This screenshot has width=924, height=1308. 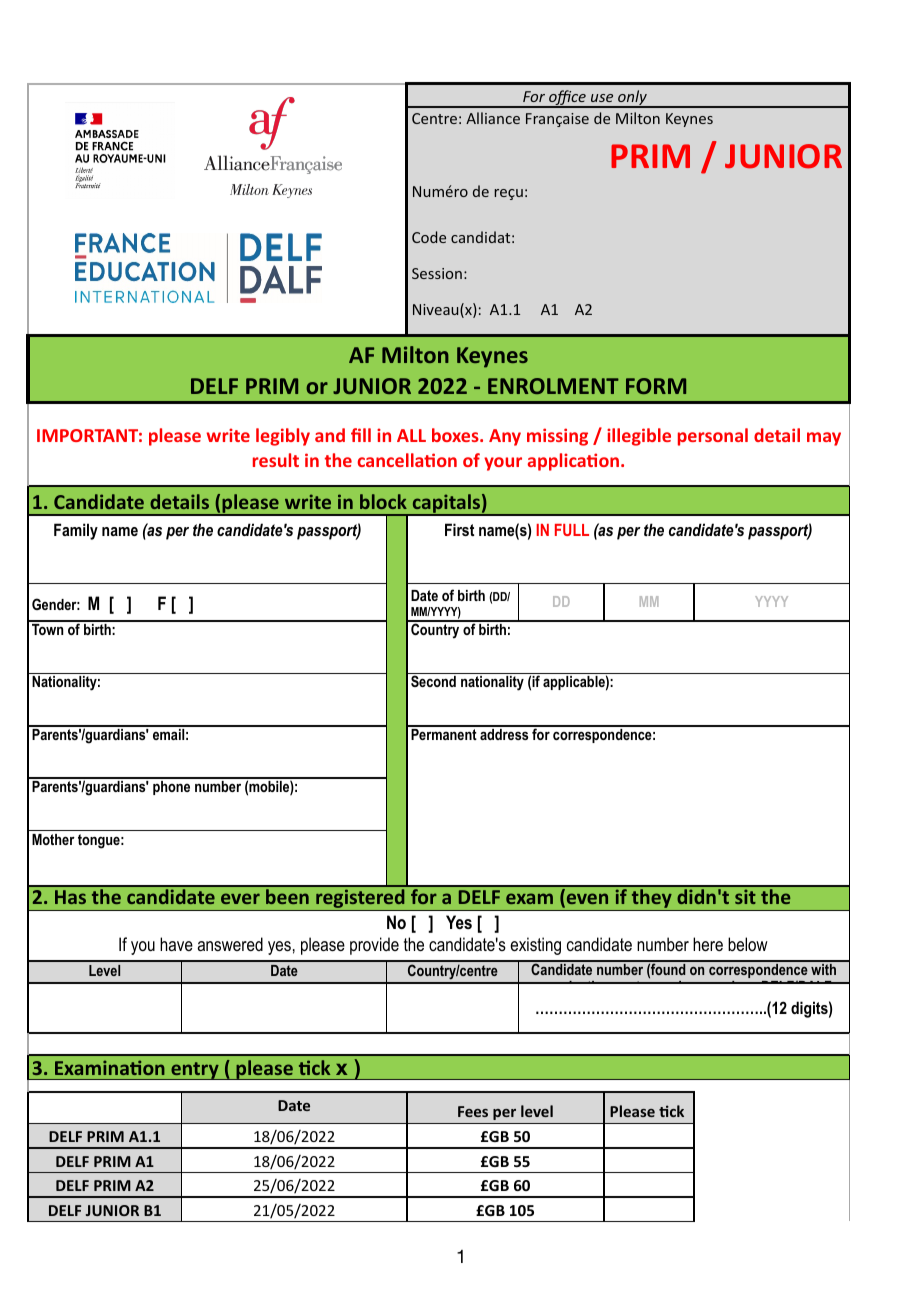 I want to click on Alliance, so click(x=493, y=118).
